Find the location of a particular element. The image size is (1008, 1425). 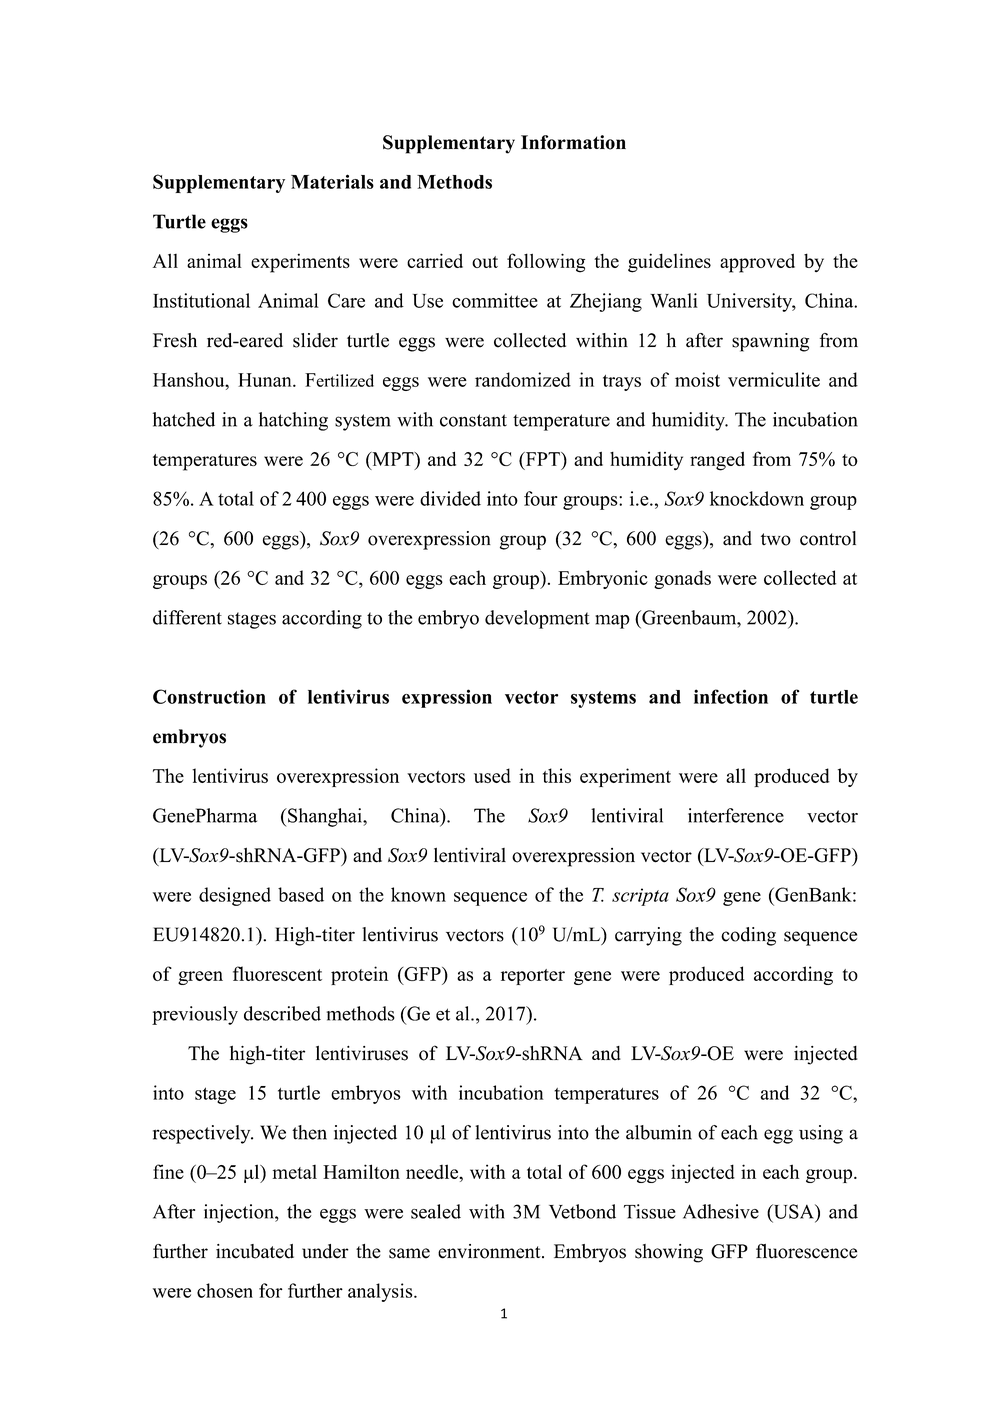

incubated is located at coordinates (255, 1251).
